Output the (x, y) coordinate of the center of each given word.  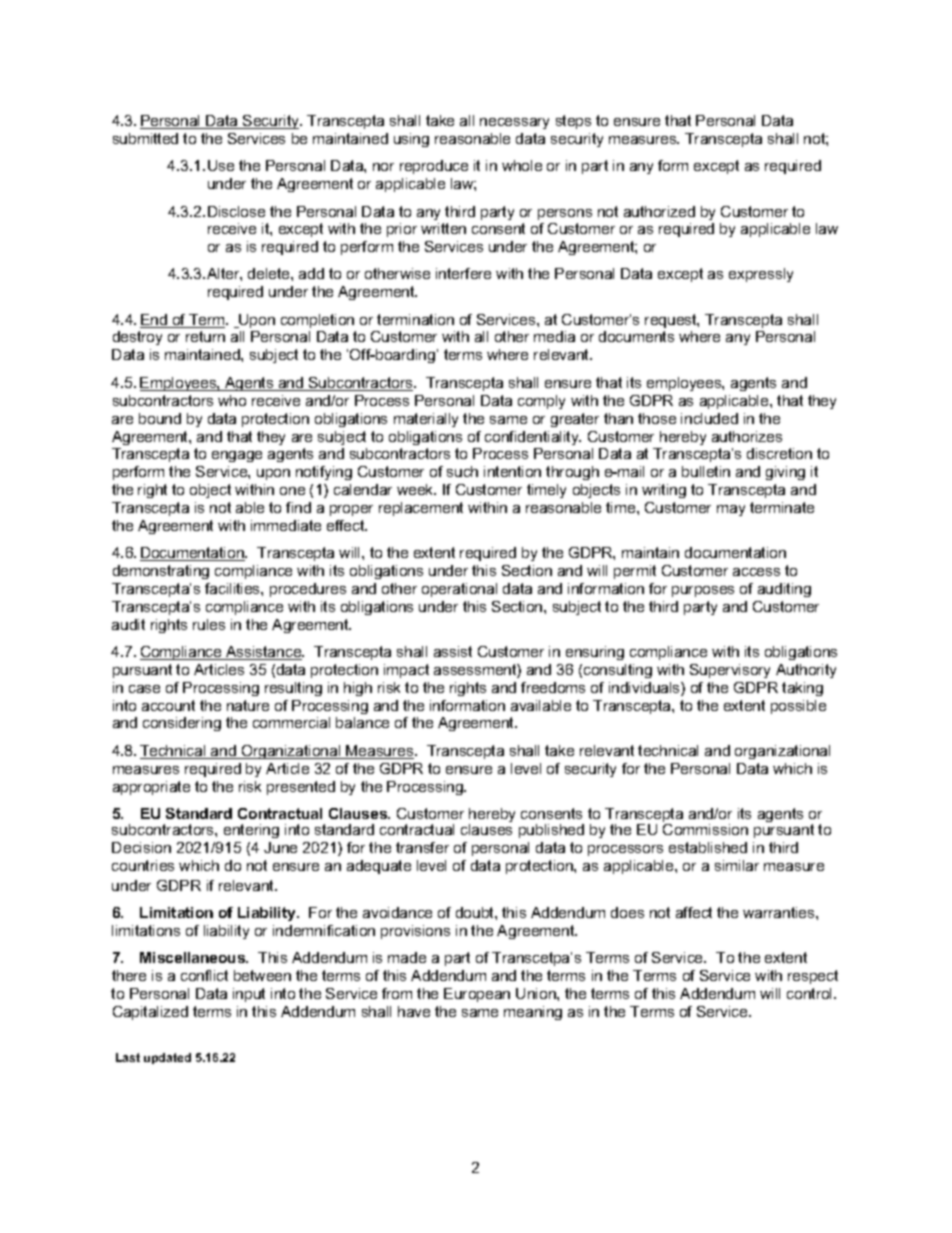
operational (459, 590)
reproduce (434, 167)
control (811, 993)
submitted (145, 138)
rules (209, 624)
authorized (659, 211)
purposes (703, 591)
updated (167, 1058)
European (477, 995)
